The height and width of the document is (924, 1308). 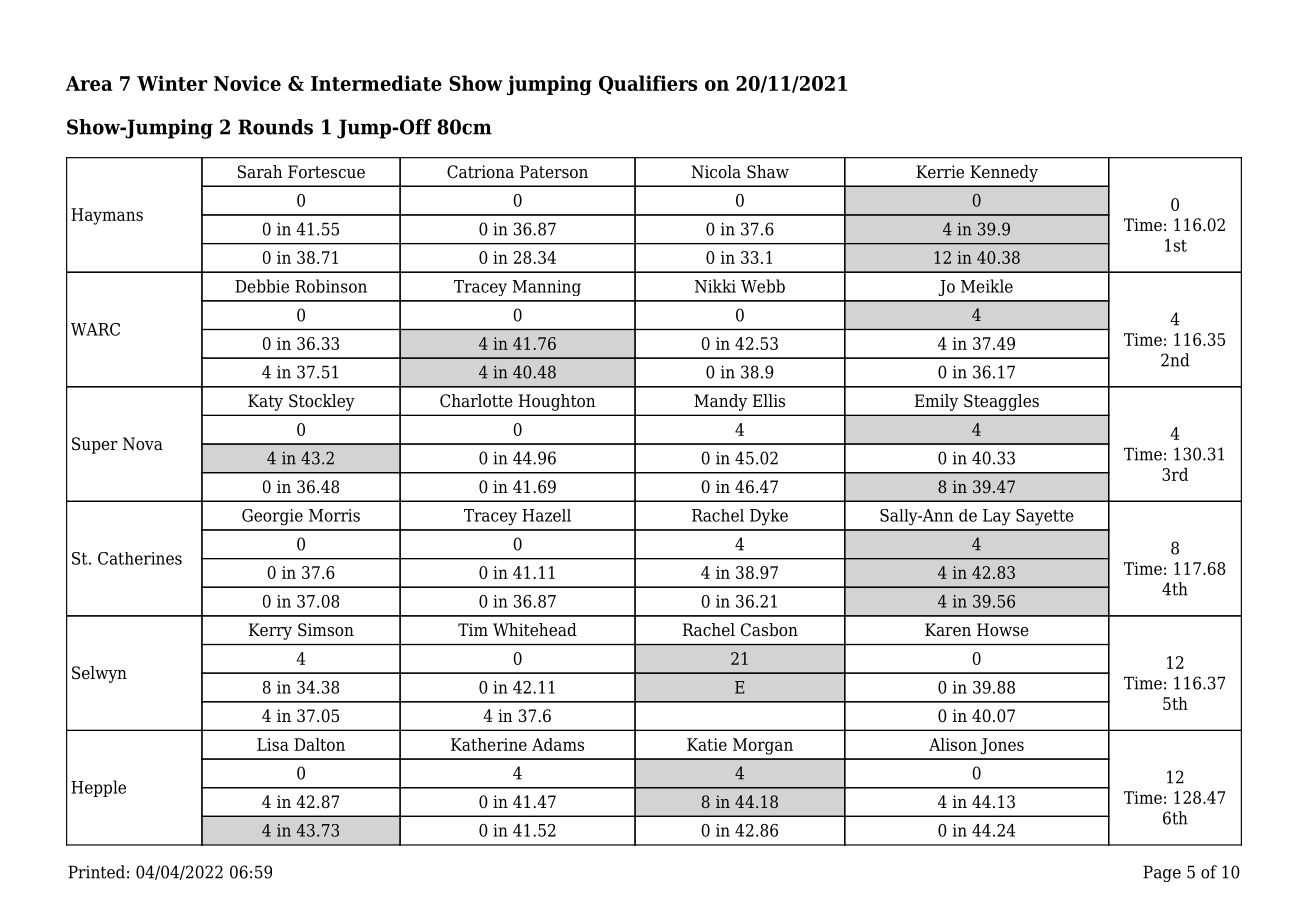 What do you see at coordinates (247, 83) in the document?
I see `Novice` at bounding box center [247, 83].
